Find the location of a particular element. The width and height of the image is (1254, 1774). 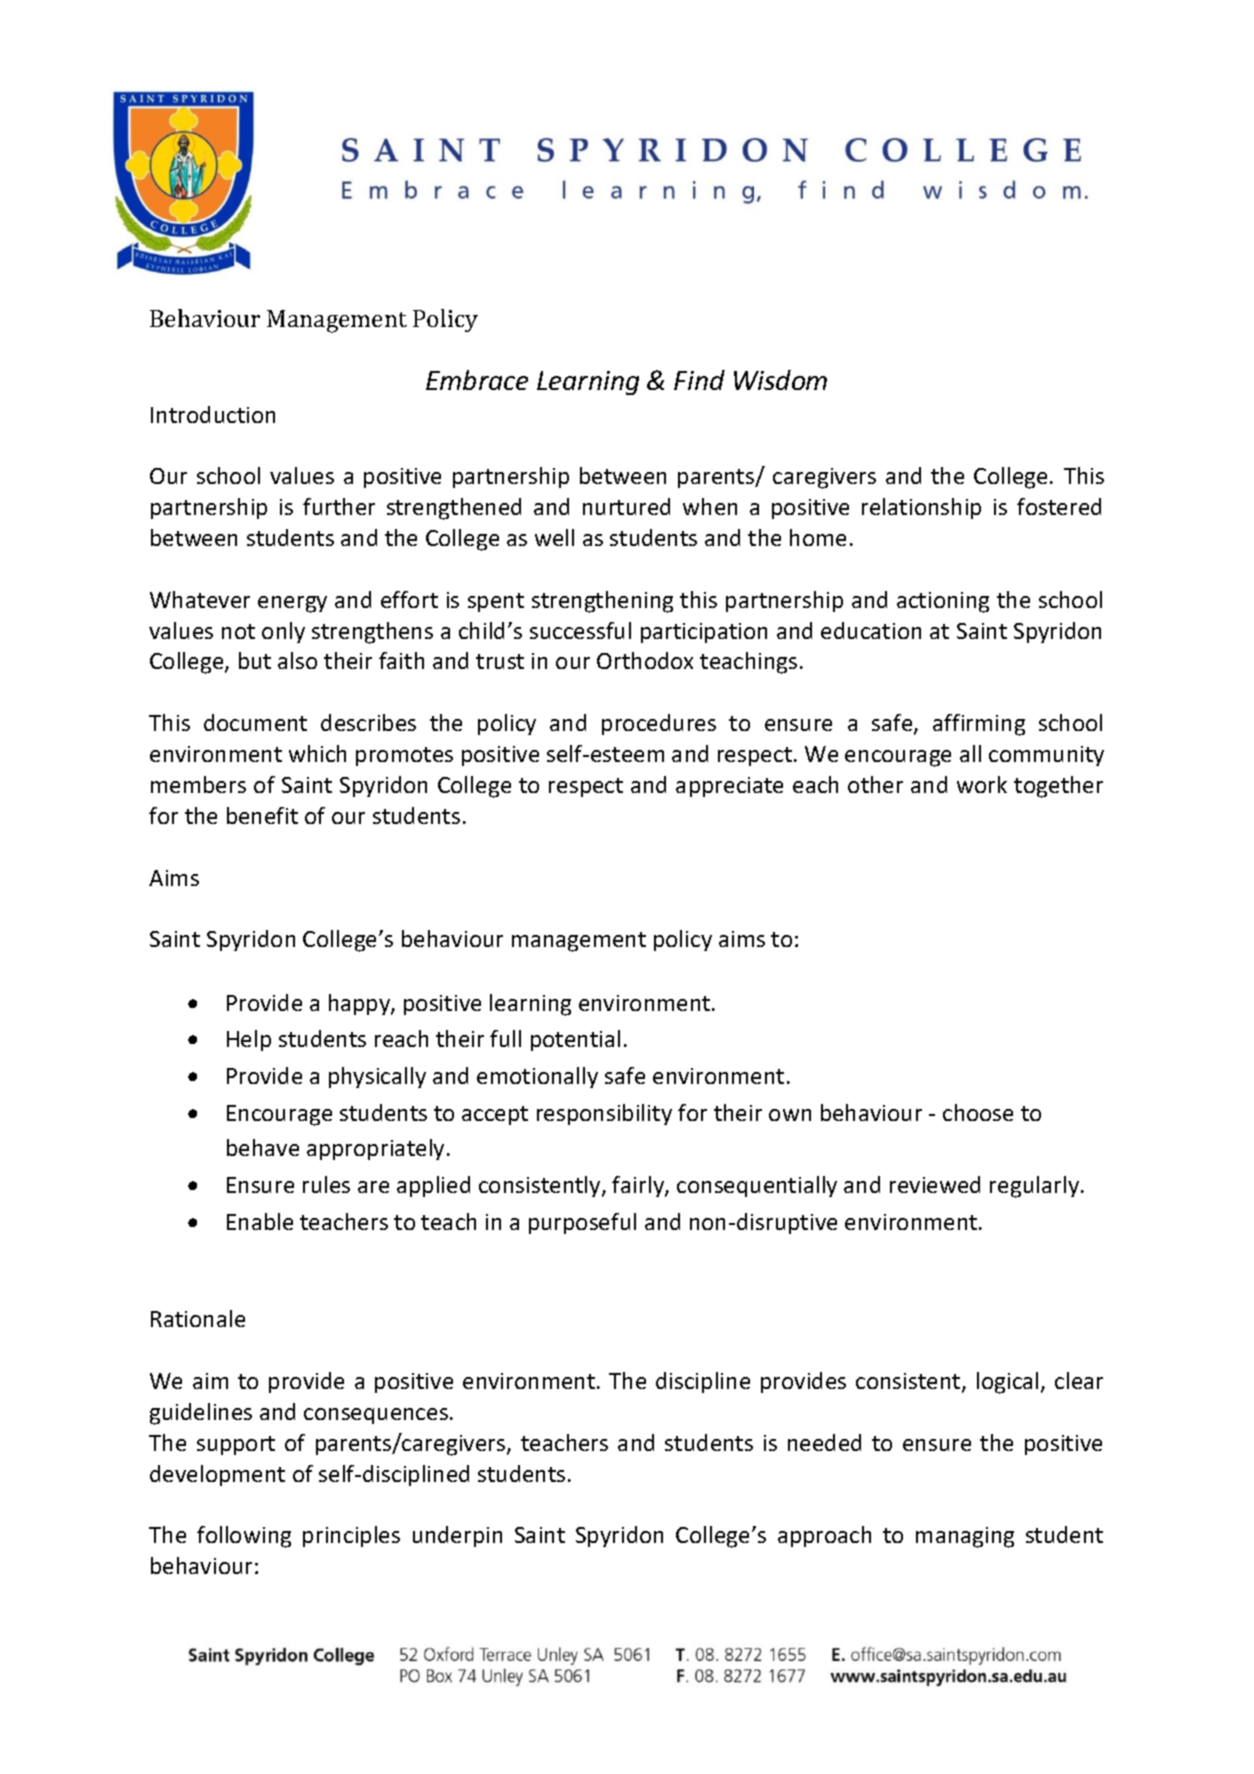

relationship is located at coordinates (921, 508).
